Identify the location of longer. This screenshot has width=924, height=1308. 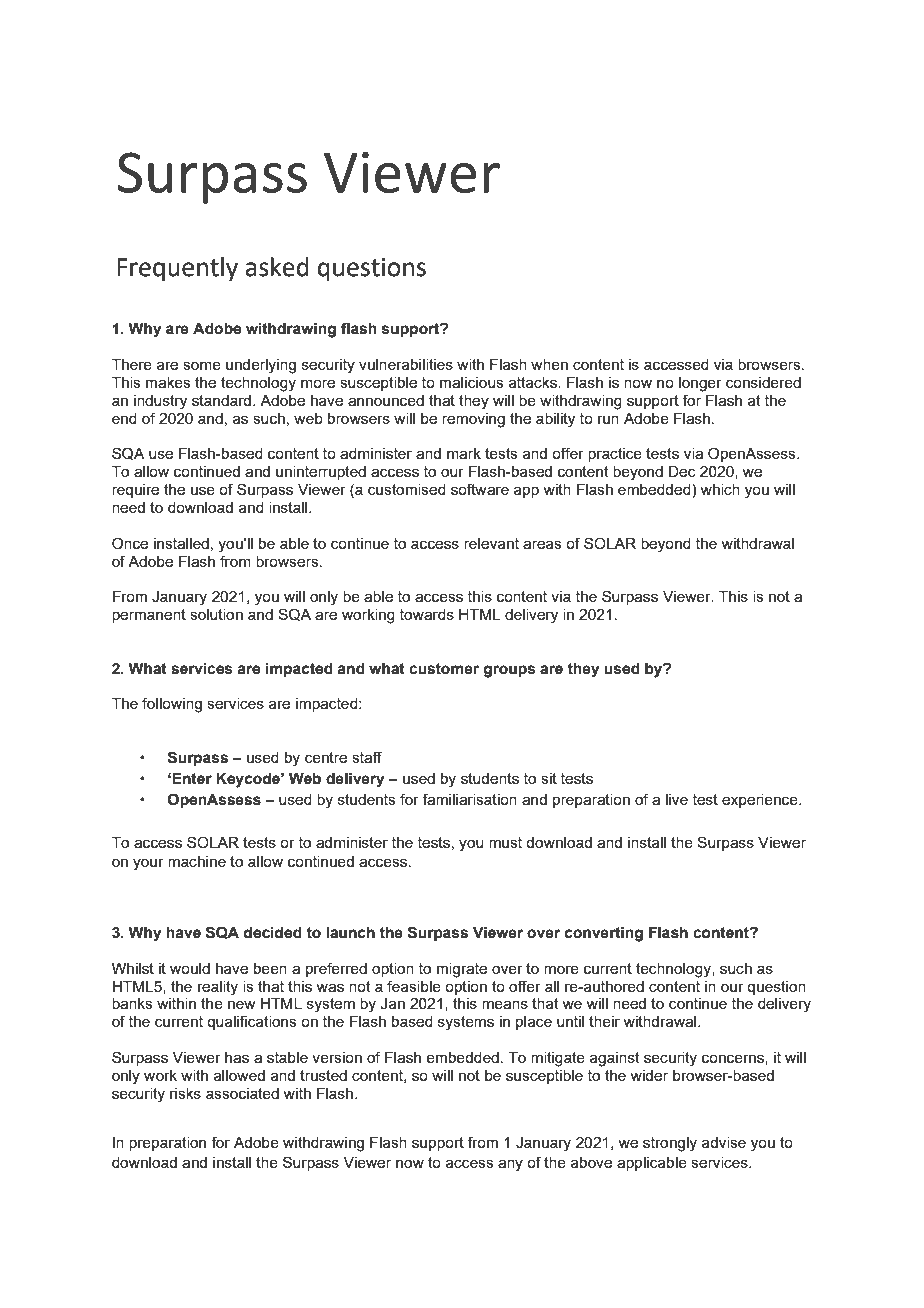
(700, 384).
